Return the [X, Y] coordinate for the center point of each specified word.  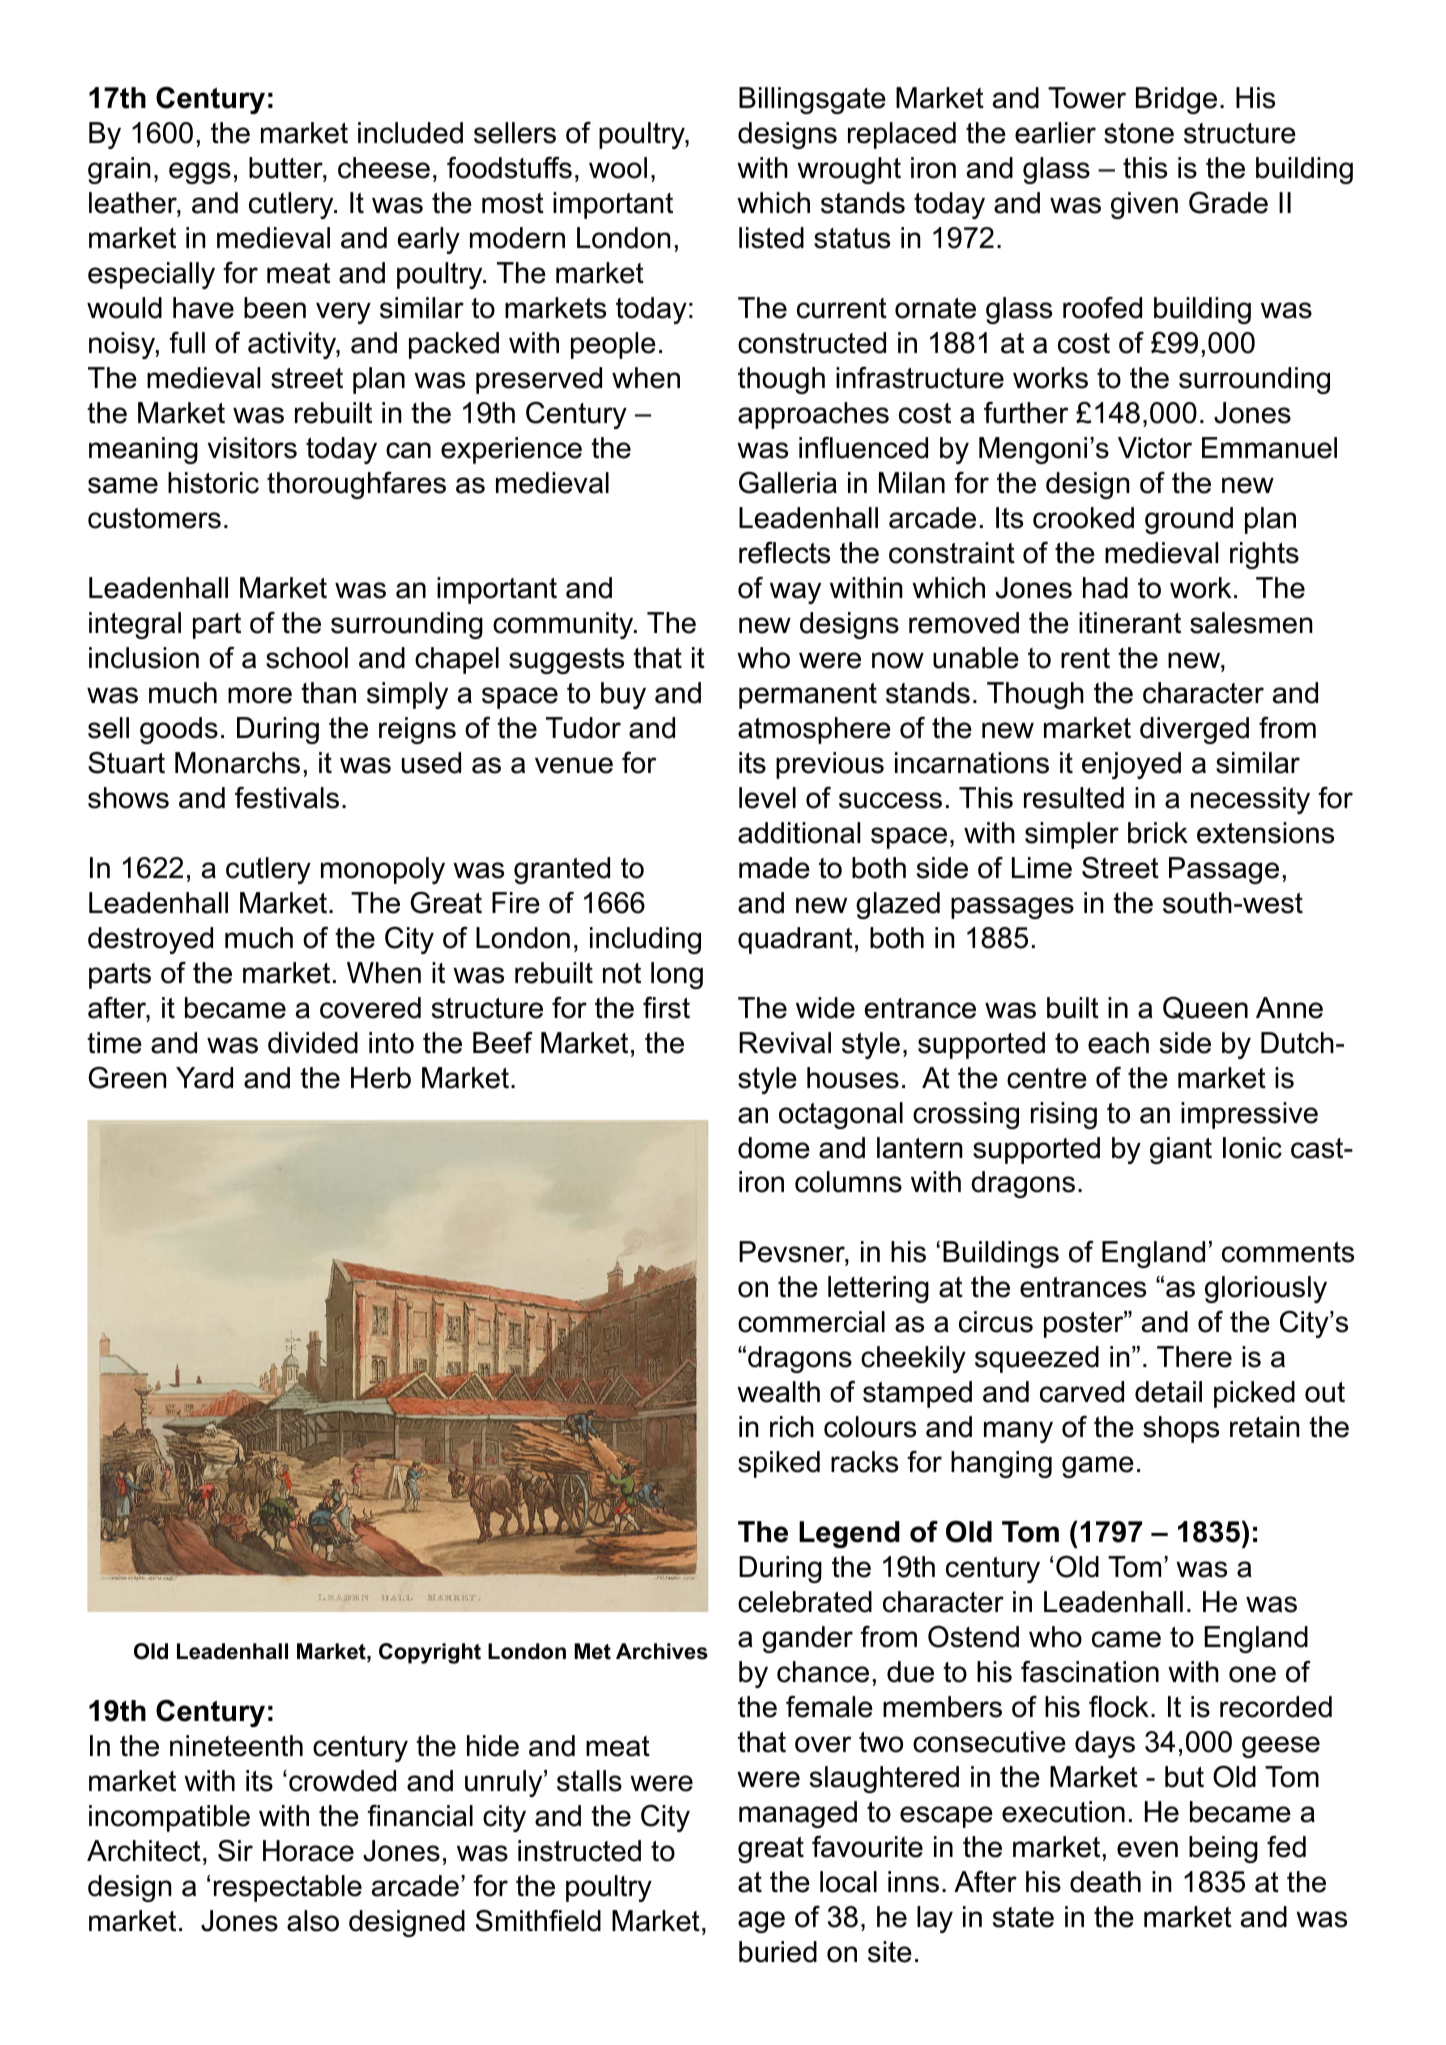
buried [778, 1952]
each [1118, 1043]
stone [1139, 133]
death [1105, 1882]
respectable [288, 1888]
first [666, 1007]
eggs [200, 173]
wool [618, 168]
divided [313, 1043]
